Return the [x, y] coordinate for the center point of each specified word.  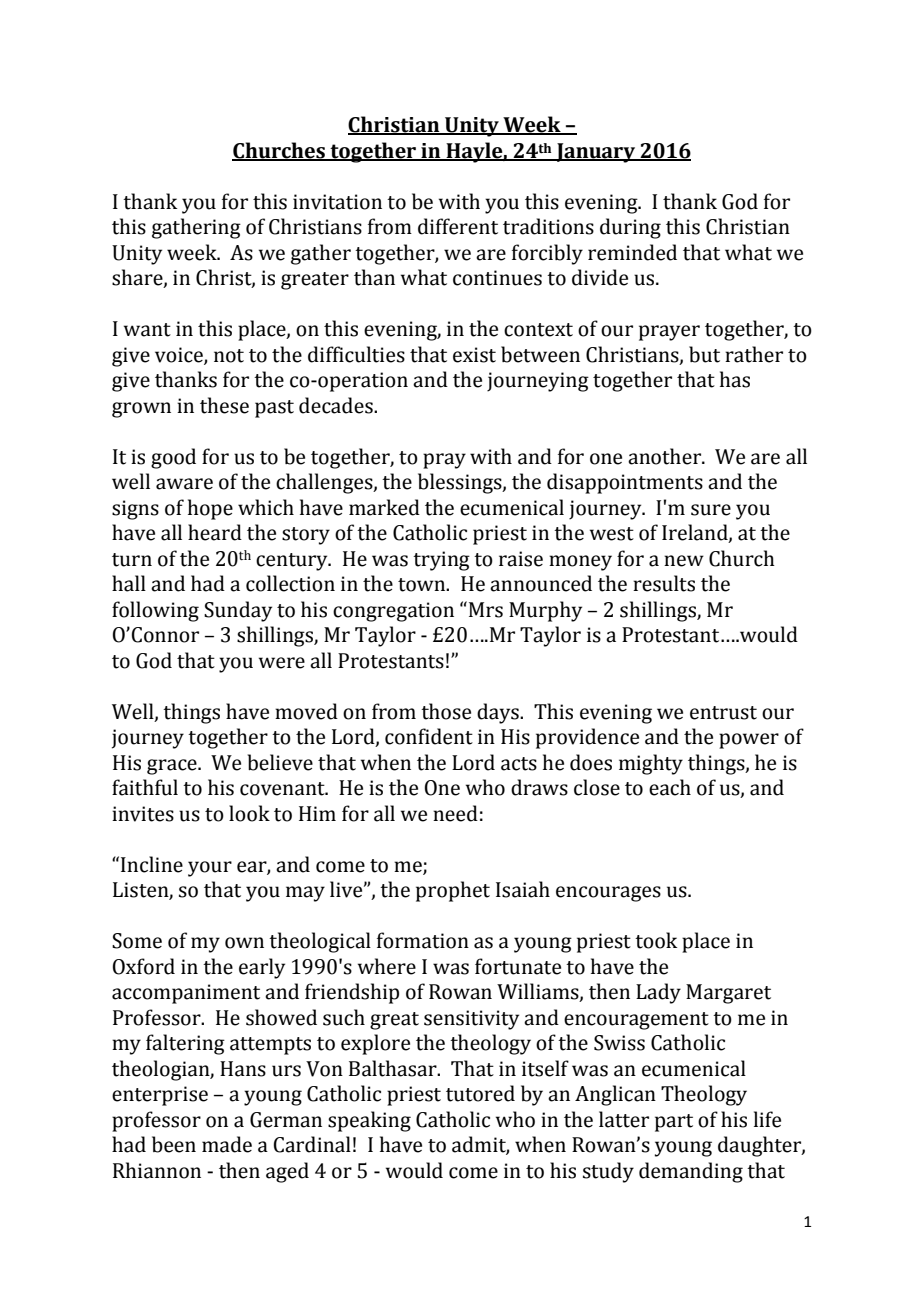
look [249, 813]
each [670, 787]
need [455, 813]
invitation [337, 202]
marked [384, 507]
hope [210, 509]
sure [711, 510]
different [458, 226]
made [227, 1144]
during [630, 228]
